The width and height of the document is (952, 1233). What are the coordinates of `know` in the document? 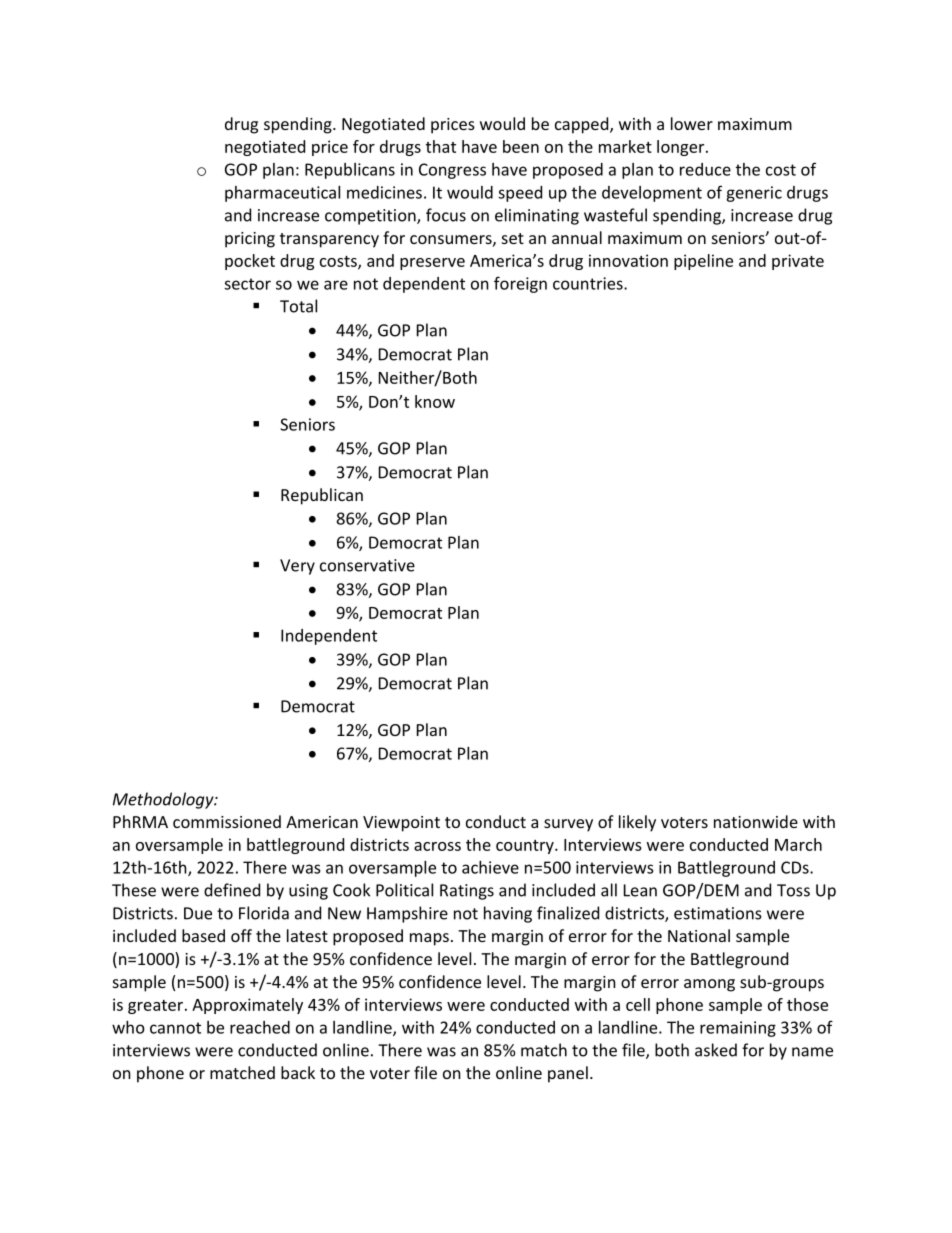 It's located at (435, 401).
